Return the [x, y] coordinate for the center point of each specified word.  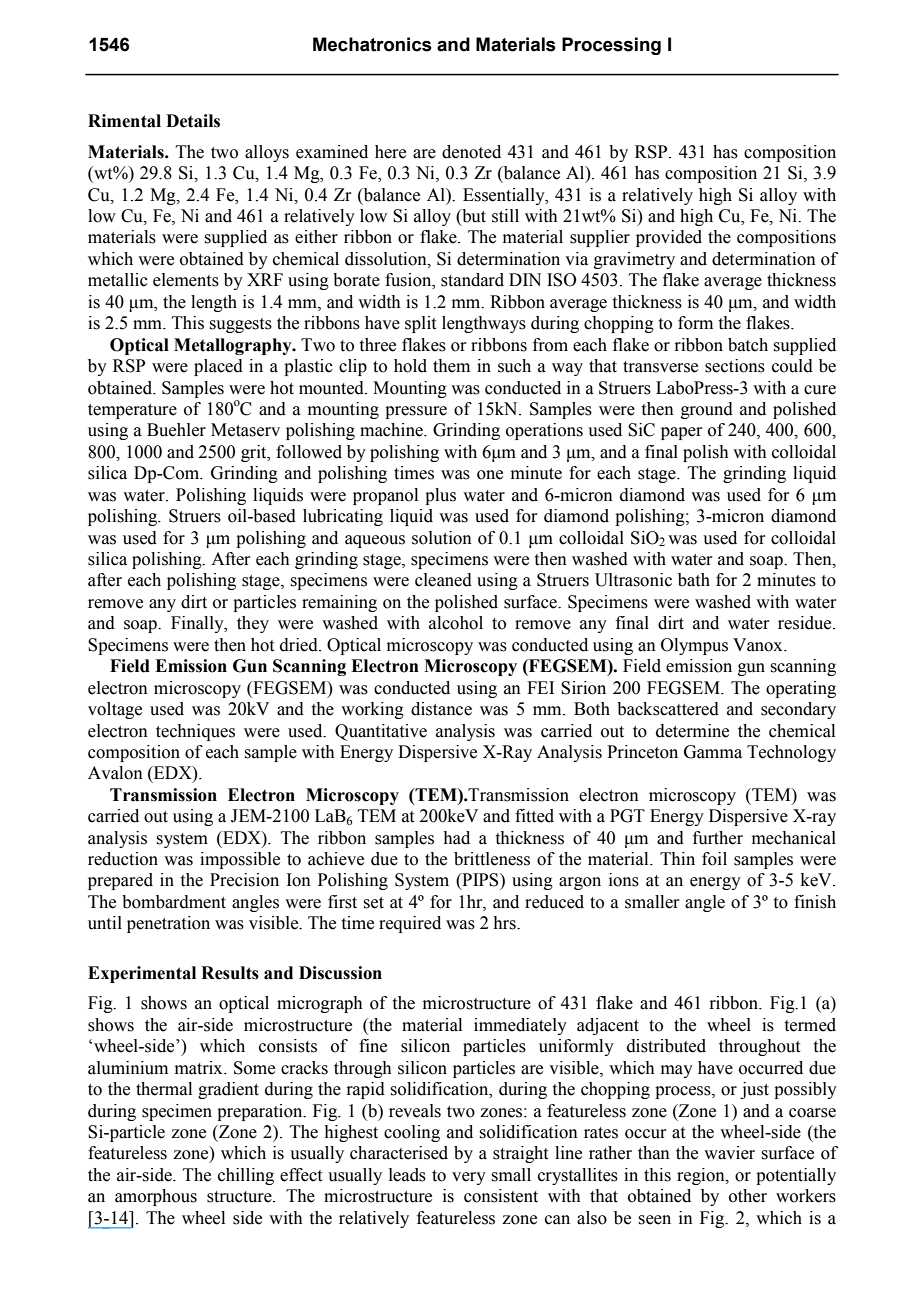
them [451, 366]
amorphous [156, 1197]
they [253, 624]
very [469, 1178]
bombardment [174, 902]
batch [748, 345]
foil [714, 859]
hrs [505, 923]
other [748, 1196]
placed [218, 367]
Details [193, 121]
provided [669, 238]
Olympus [694, 646]
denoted [471, 152]
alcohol [456, 623]
